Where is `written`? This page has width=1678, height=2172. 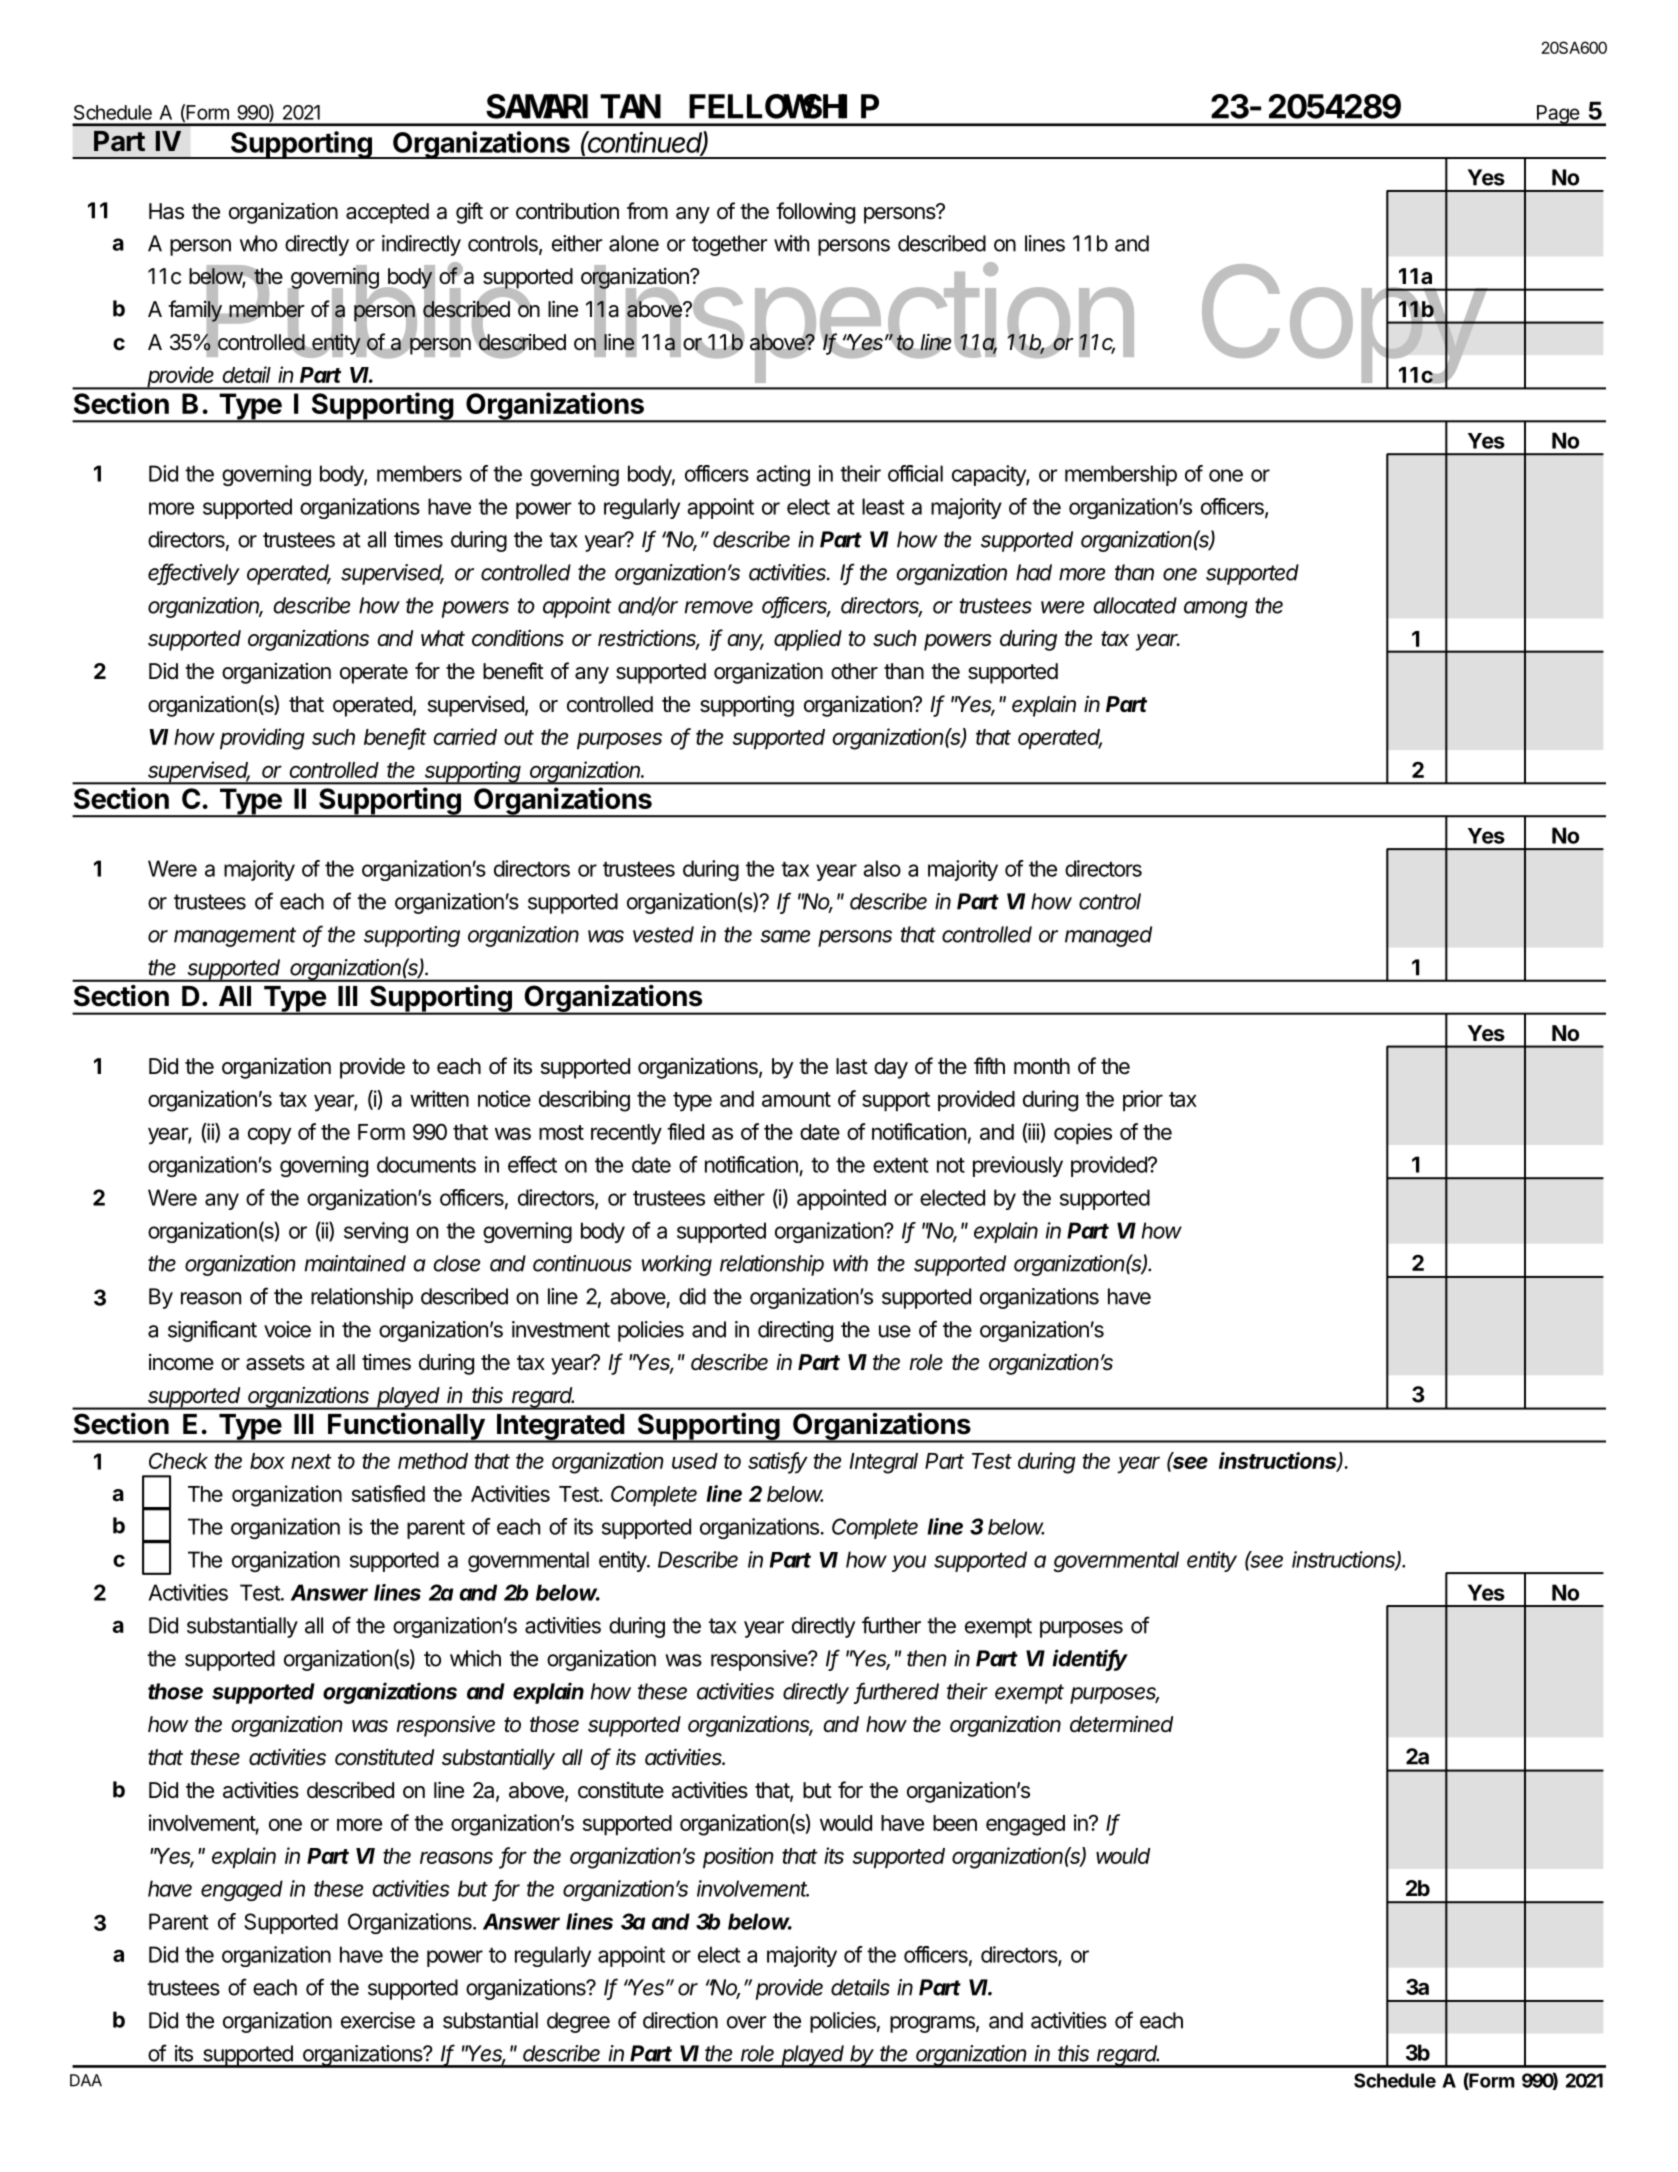
written is located at coordinates (439, 1098).
